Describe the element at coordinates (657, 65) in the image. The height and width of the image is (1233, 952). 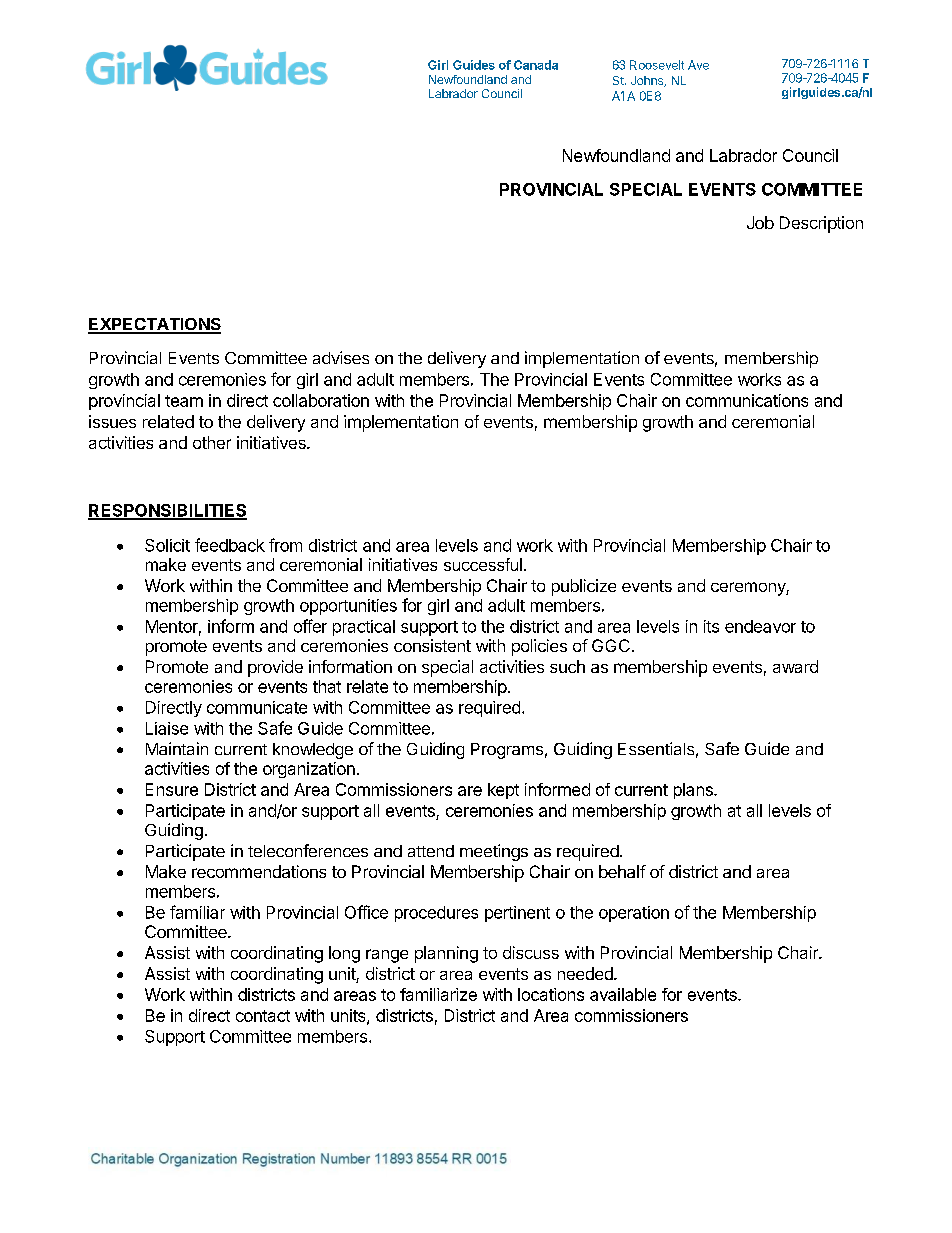
I see `Roosevelt` at that location.
